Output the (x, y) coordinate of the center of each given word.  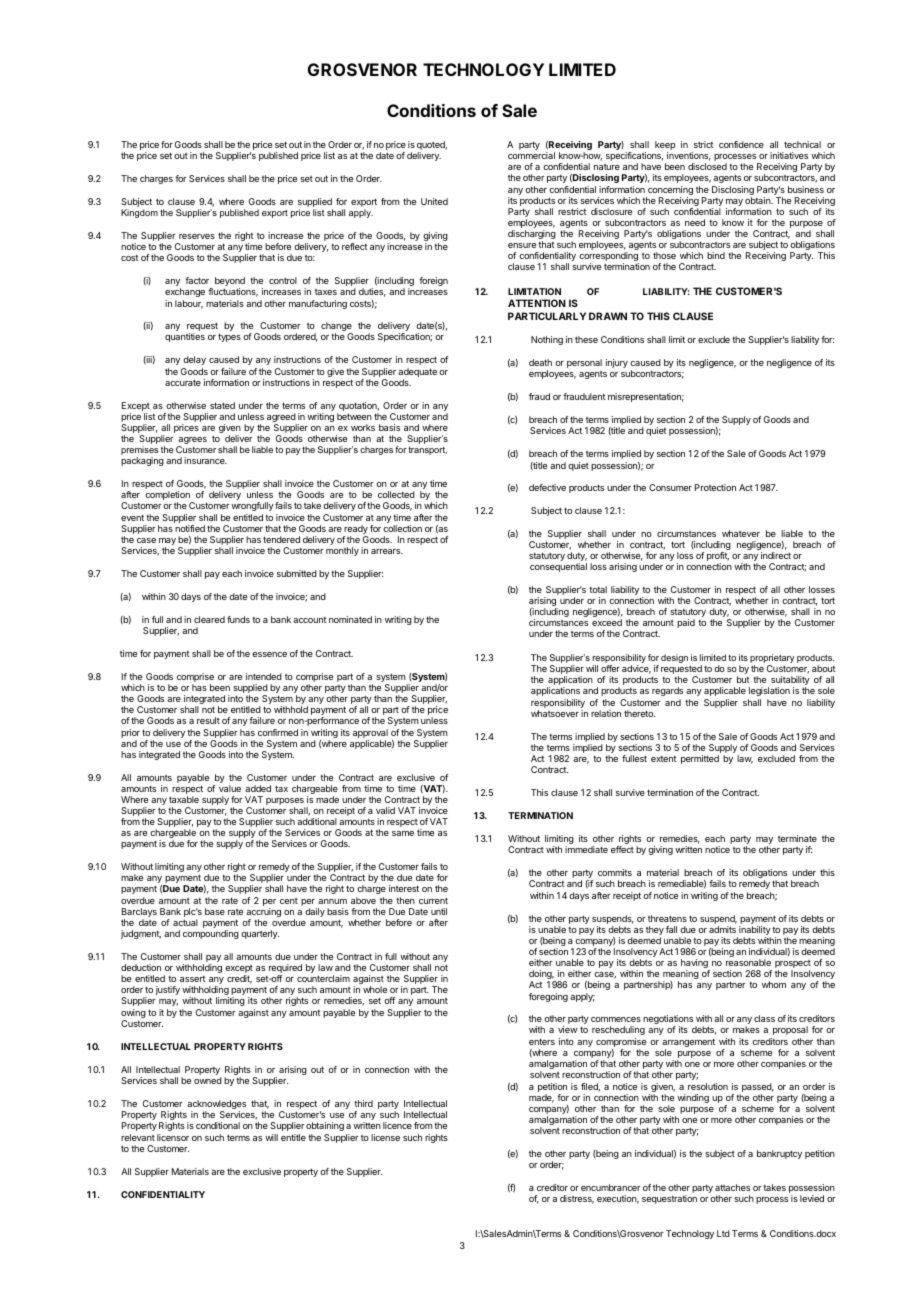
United (434, 201)
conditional (218, 1125)
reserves (197, 236)
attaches (732, 1187)
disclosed (707, 166)
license (385, 1137)
